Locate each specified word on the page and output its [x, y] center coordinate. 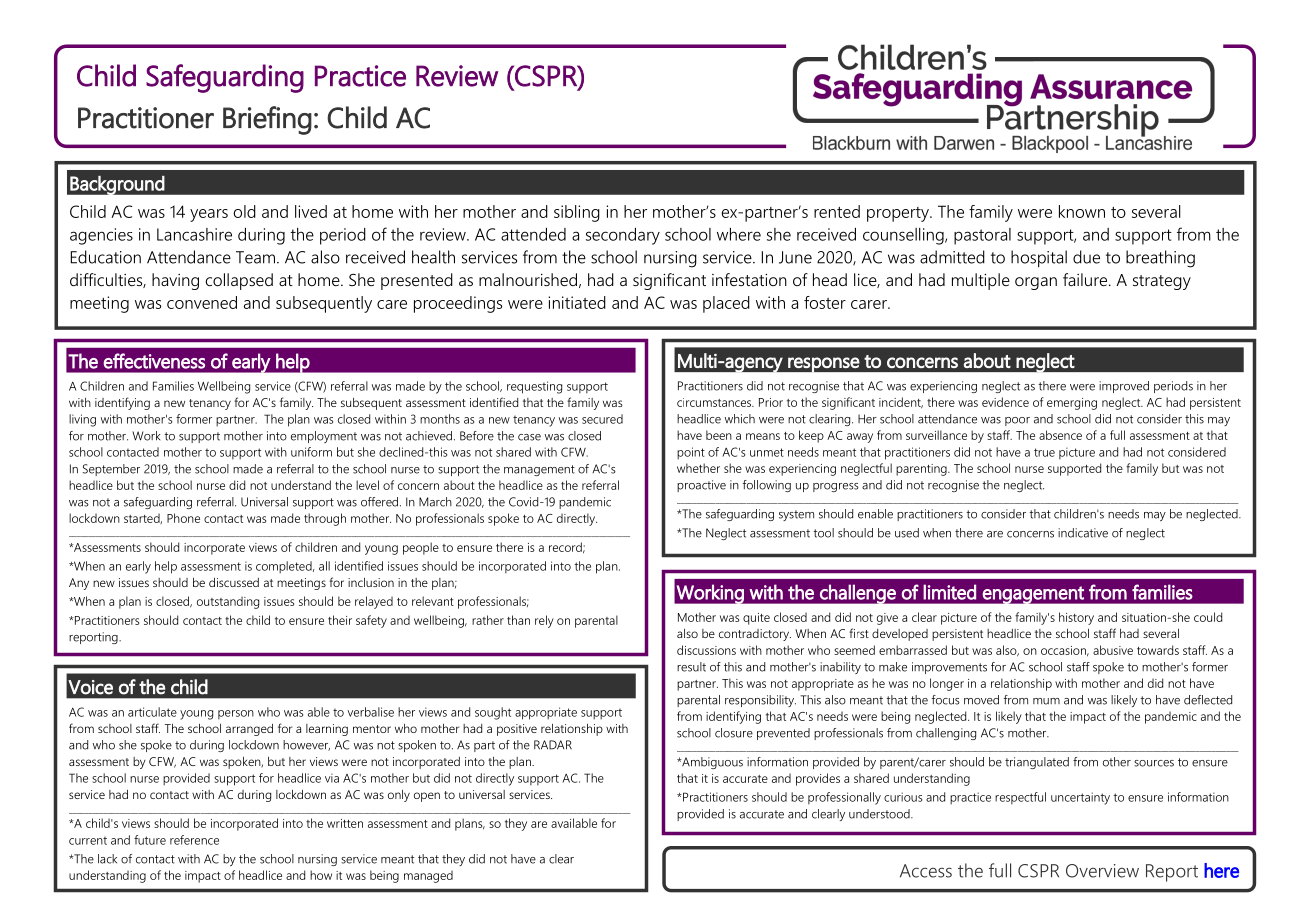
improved [1124, 387]
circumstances [715, 402]
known [1082, 211]
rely [544, 621]
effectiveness [154, 361]
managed [428, 876]
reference [194, 840]
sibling [577, 213]
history [1076, 618]
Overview [1102, 871]
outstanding [228, 602]
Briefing [267, 120]
